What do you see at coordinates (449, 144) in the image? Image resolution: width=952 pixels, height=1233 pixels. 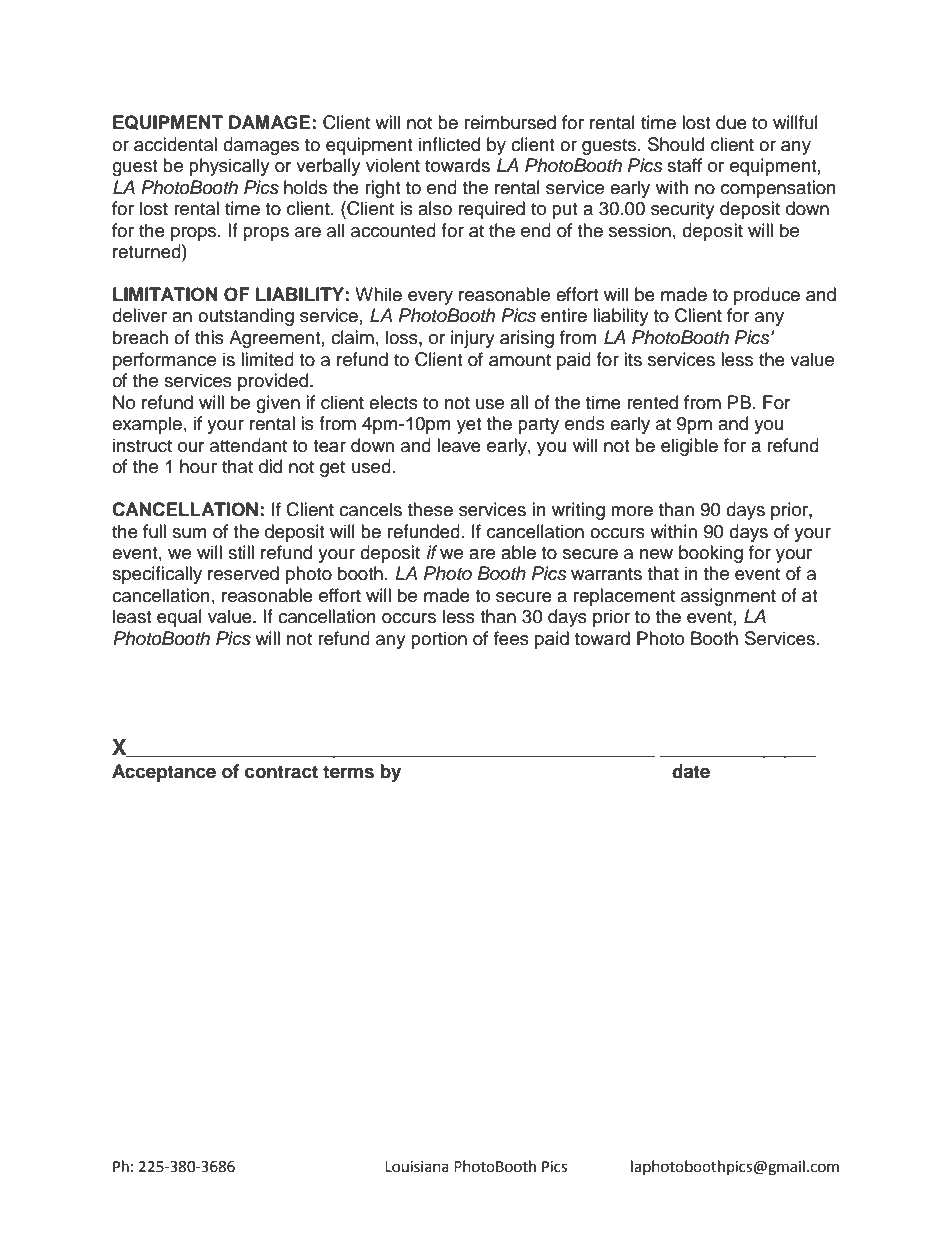 I see `inflicted` at bounding box center [449, 144].
